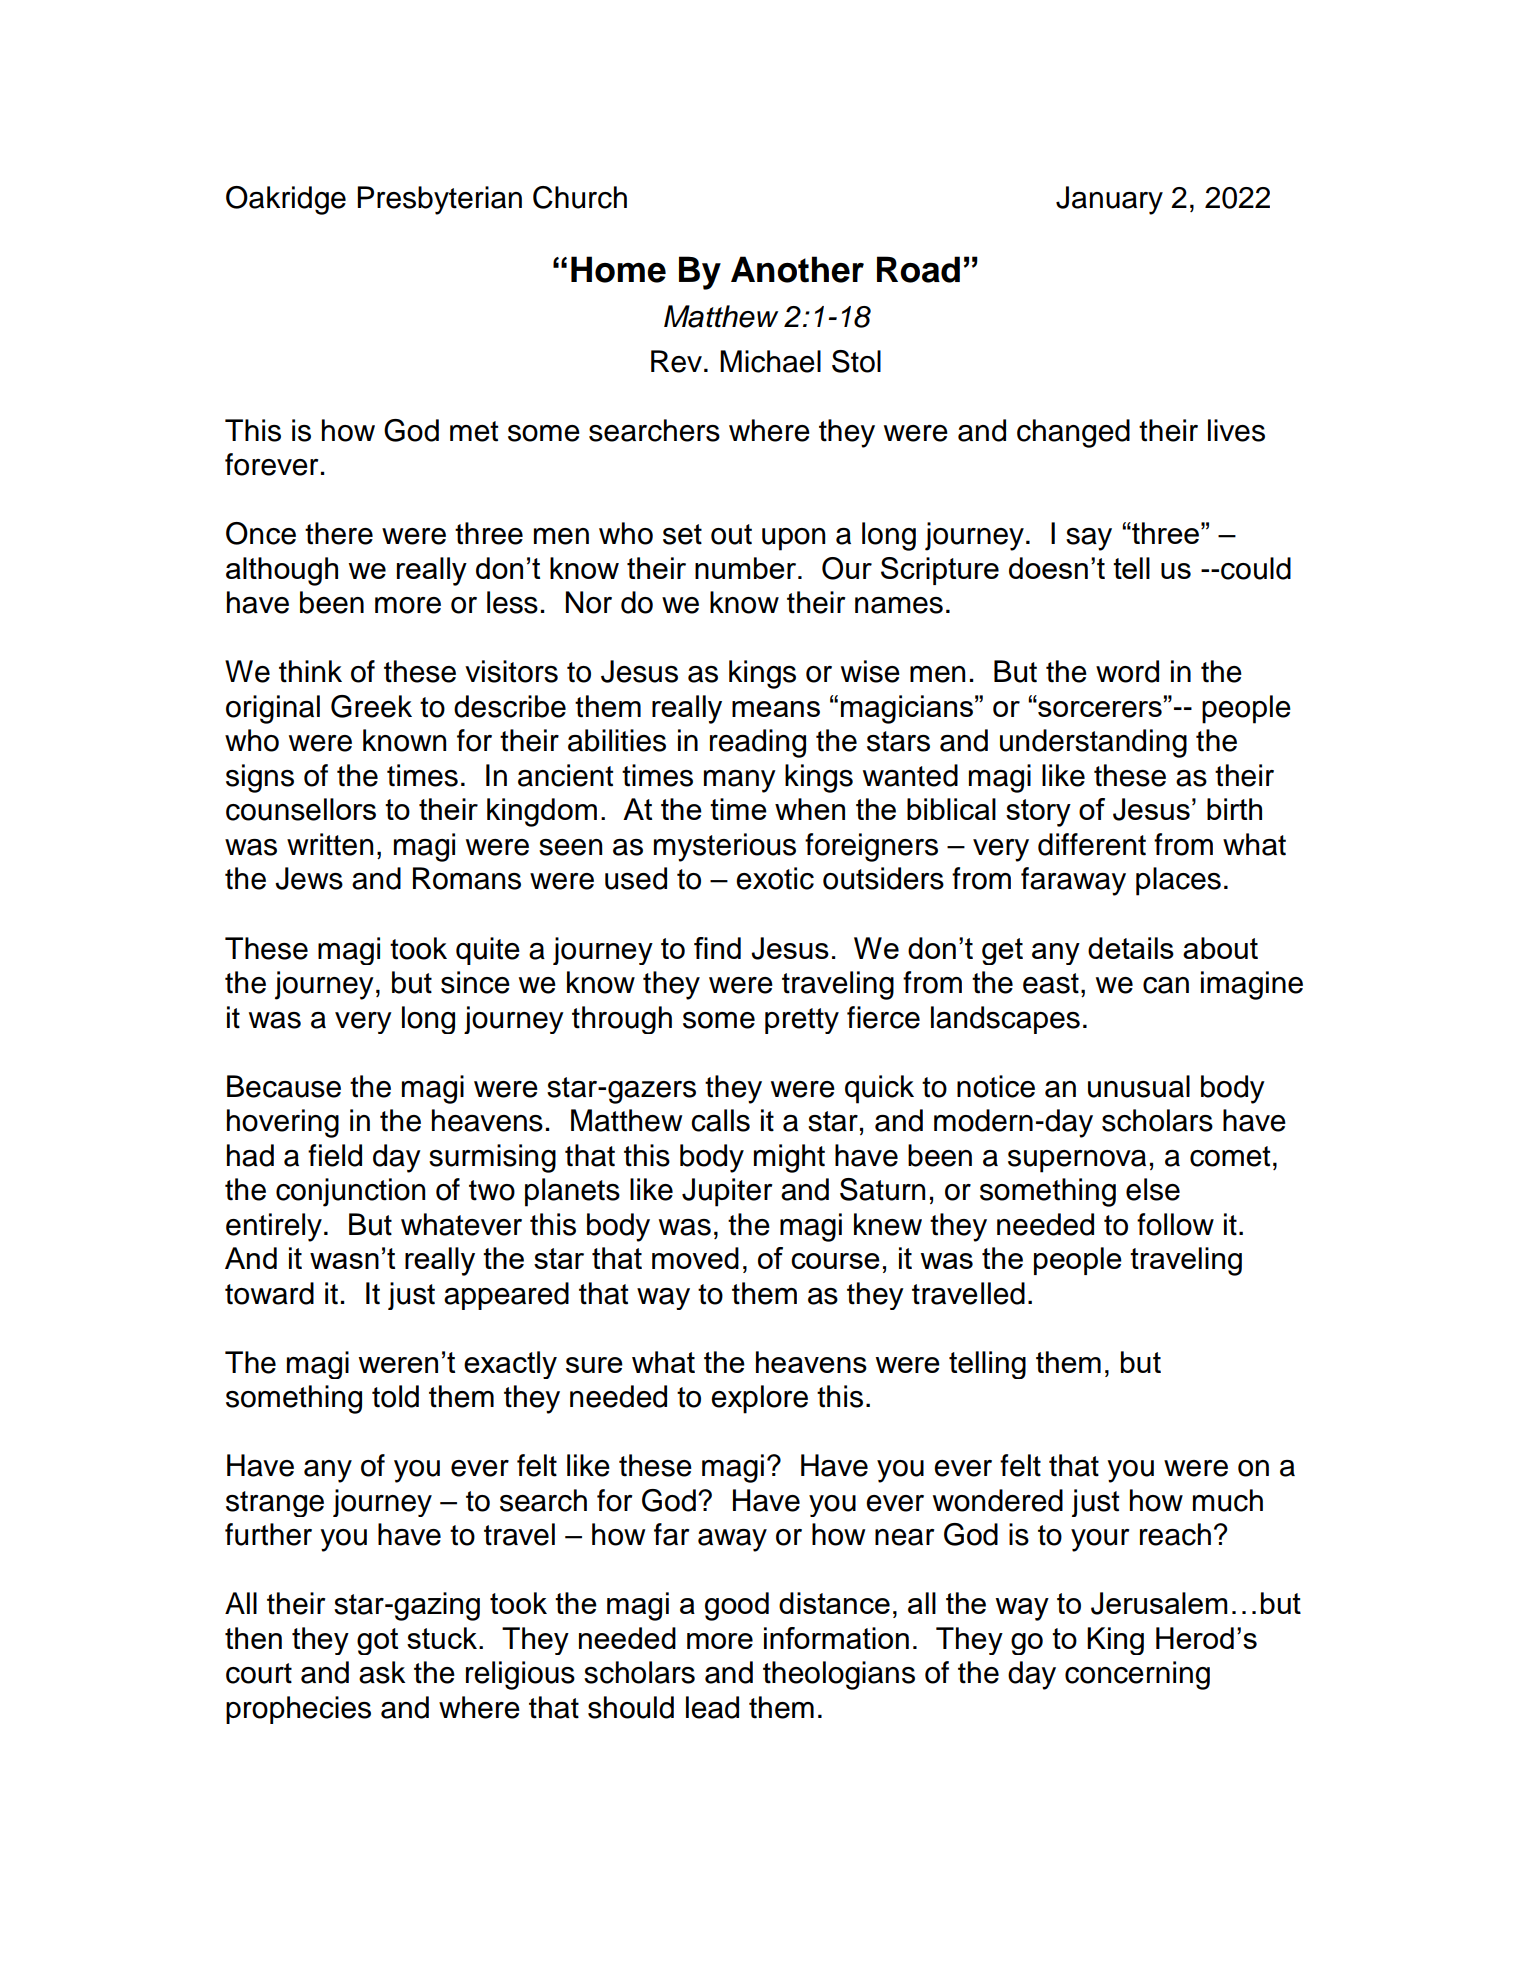  What do you see at coordinates (382, 1672) in the screenshot?
I see `ask` at bounding box center [382, 1672].
